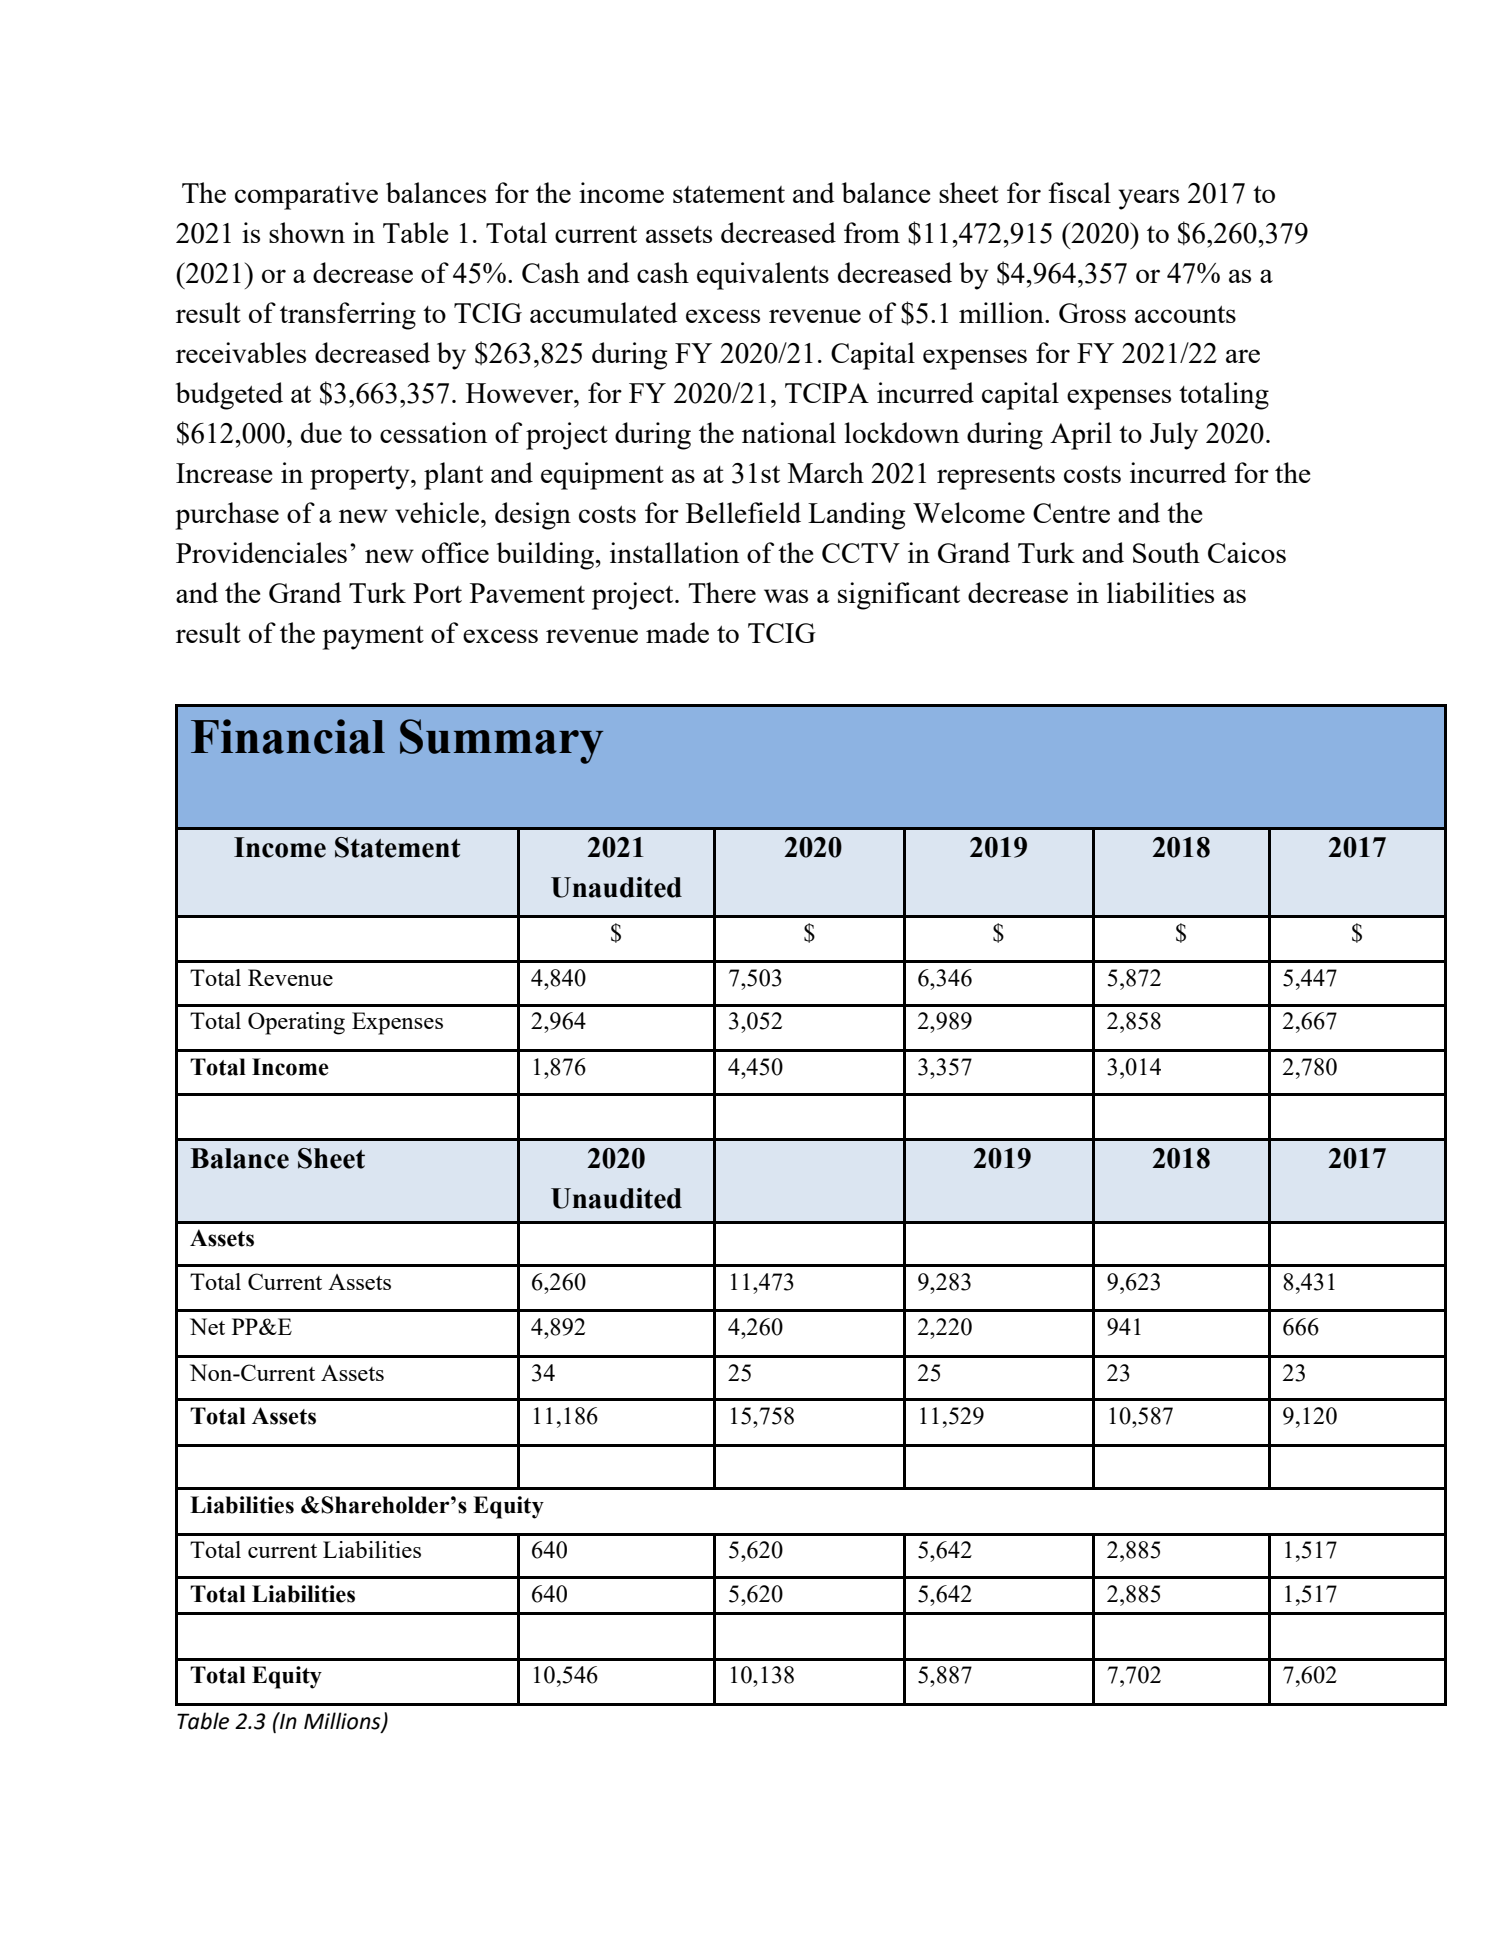  Describe the element at coordinates (786, 596) in the document. I see `was` at that location.
